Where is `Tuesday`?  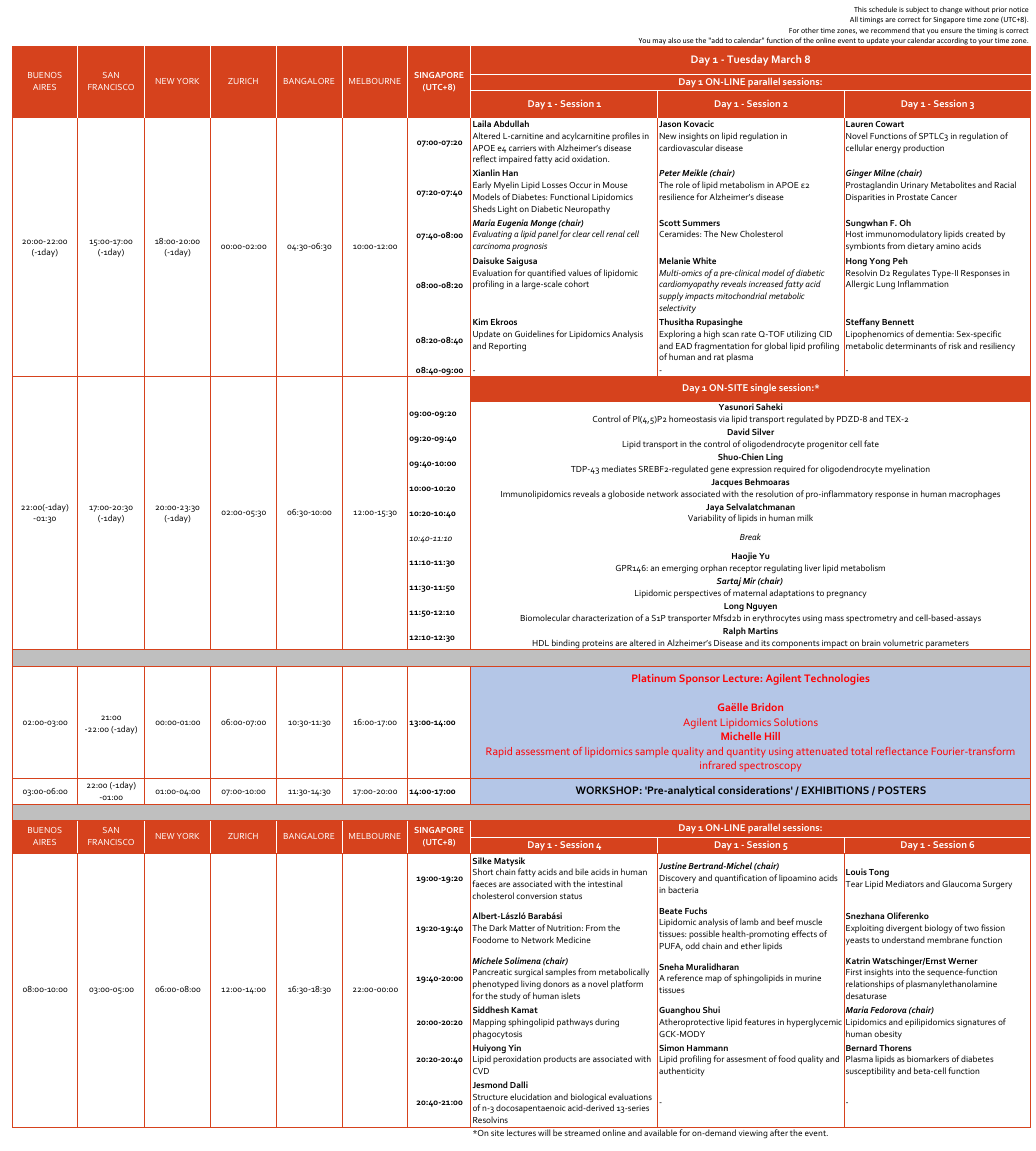 Tuesday is located at coordinates (747, 60).
